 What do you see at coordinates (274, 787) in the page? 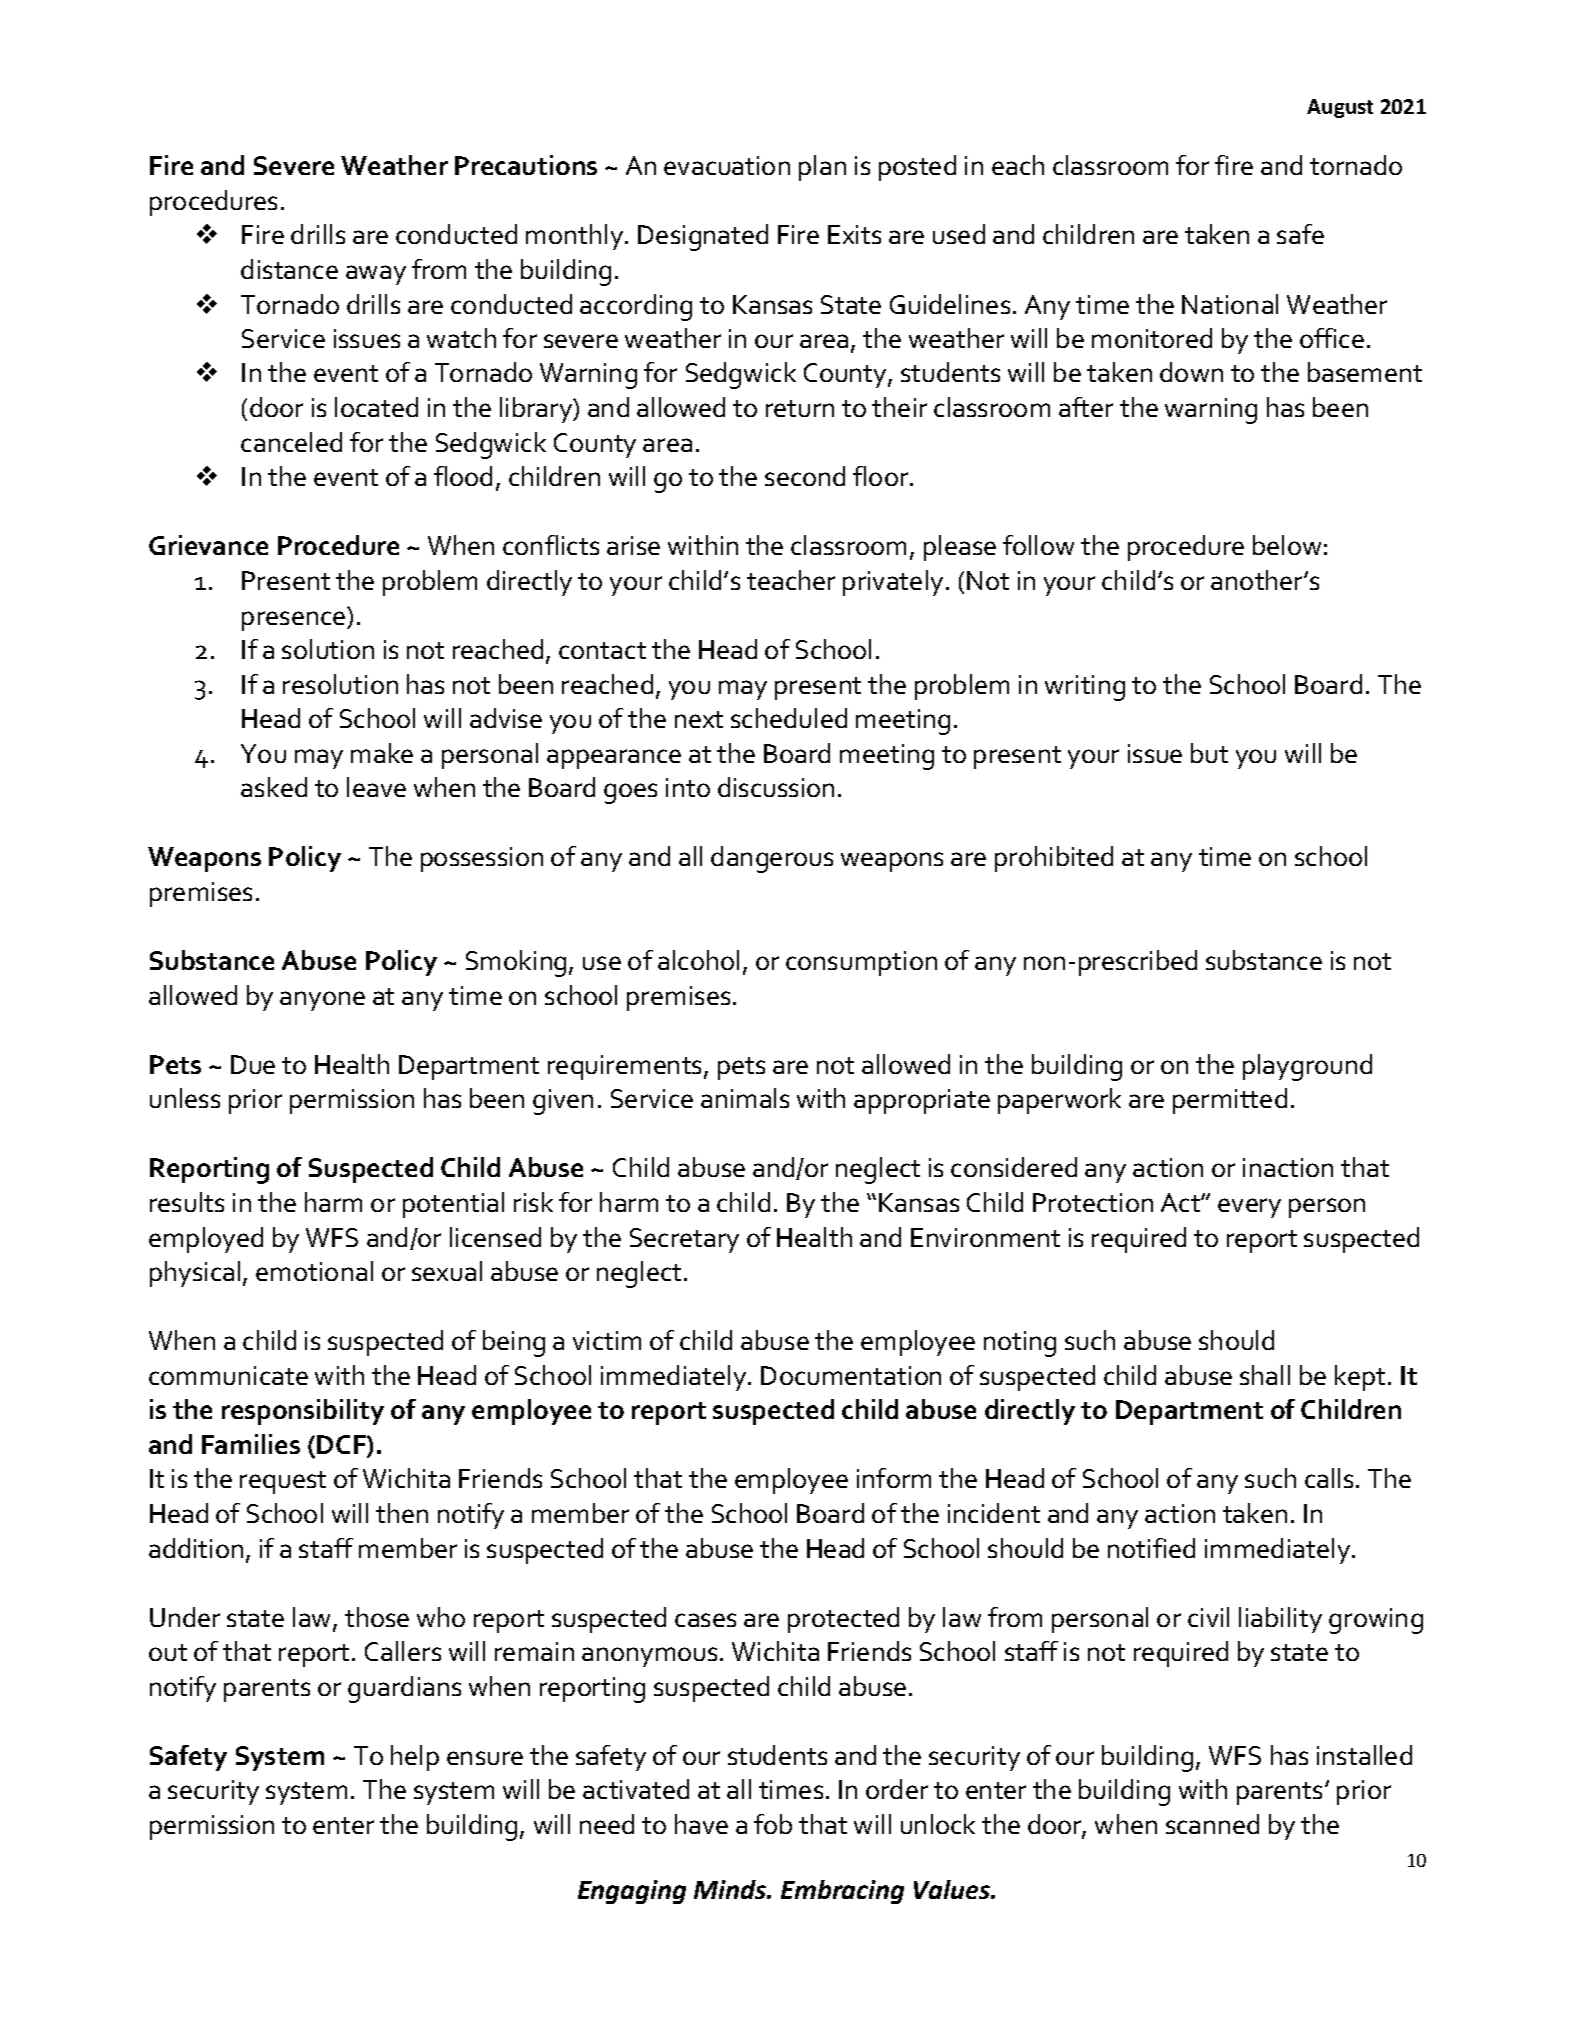
I see `asked` at bounding box center [274, 787].
